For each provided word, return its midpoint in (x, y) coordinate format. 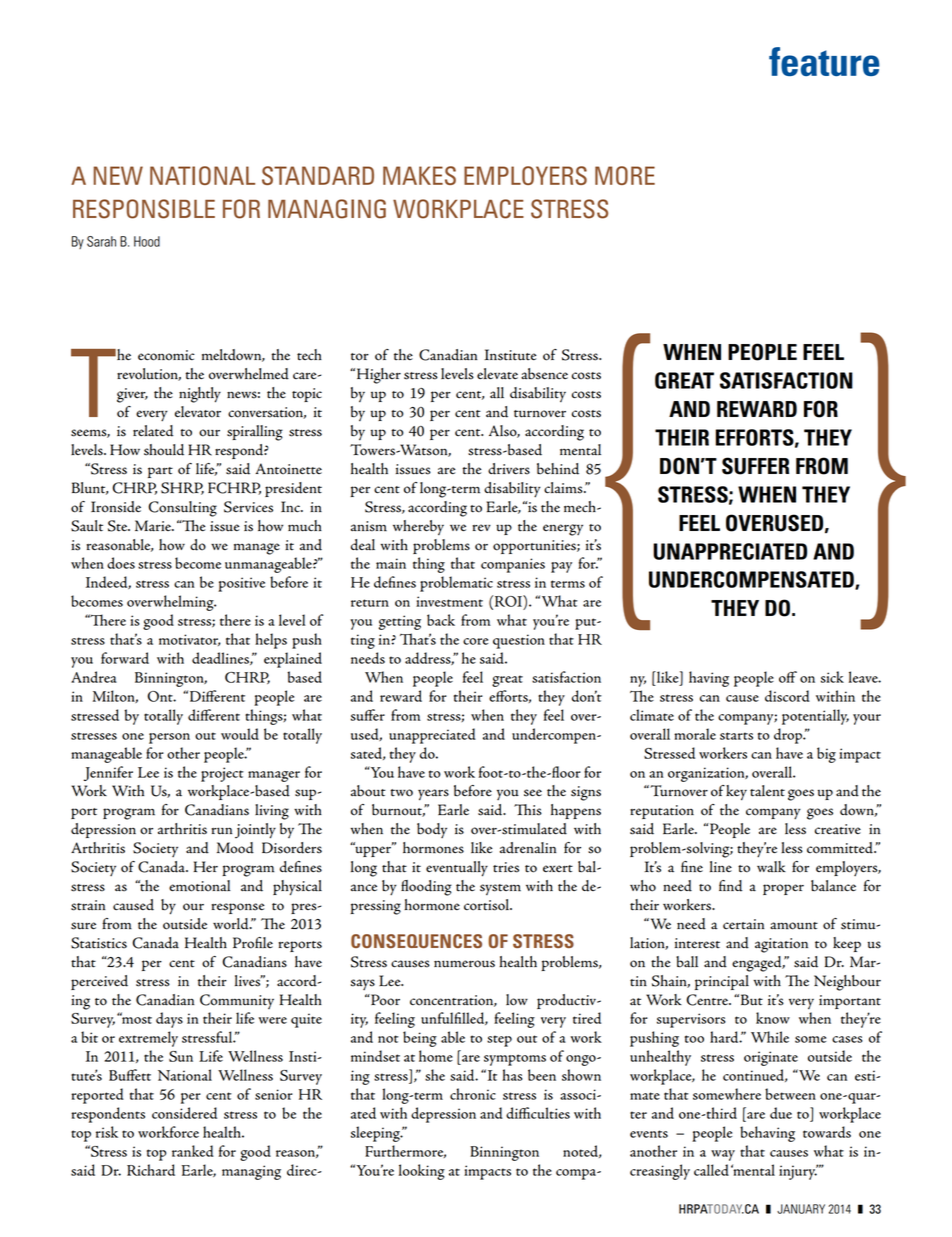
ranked (193, 1151)
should (164, 450)
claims (564, 488)
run (222, 831)
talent (767, 791)
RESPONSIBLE (144, 209)
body (432, 830)
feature (824, 61)
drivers (509, 469)
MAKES (419, 175)
